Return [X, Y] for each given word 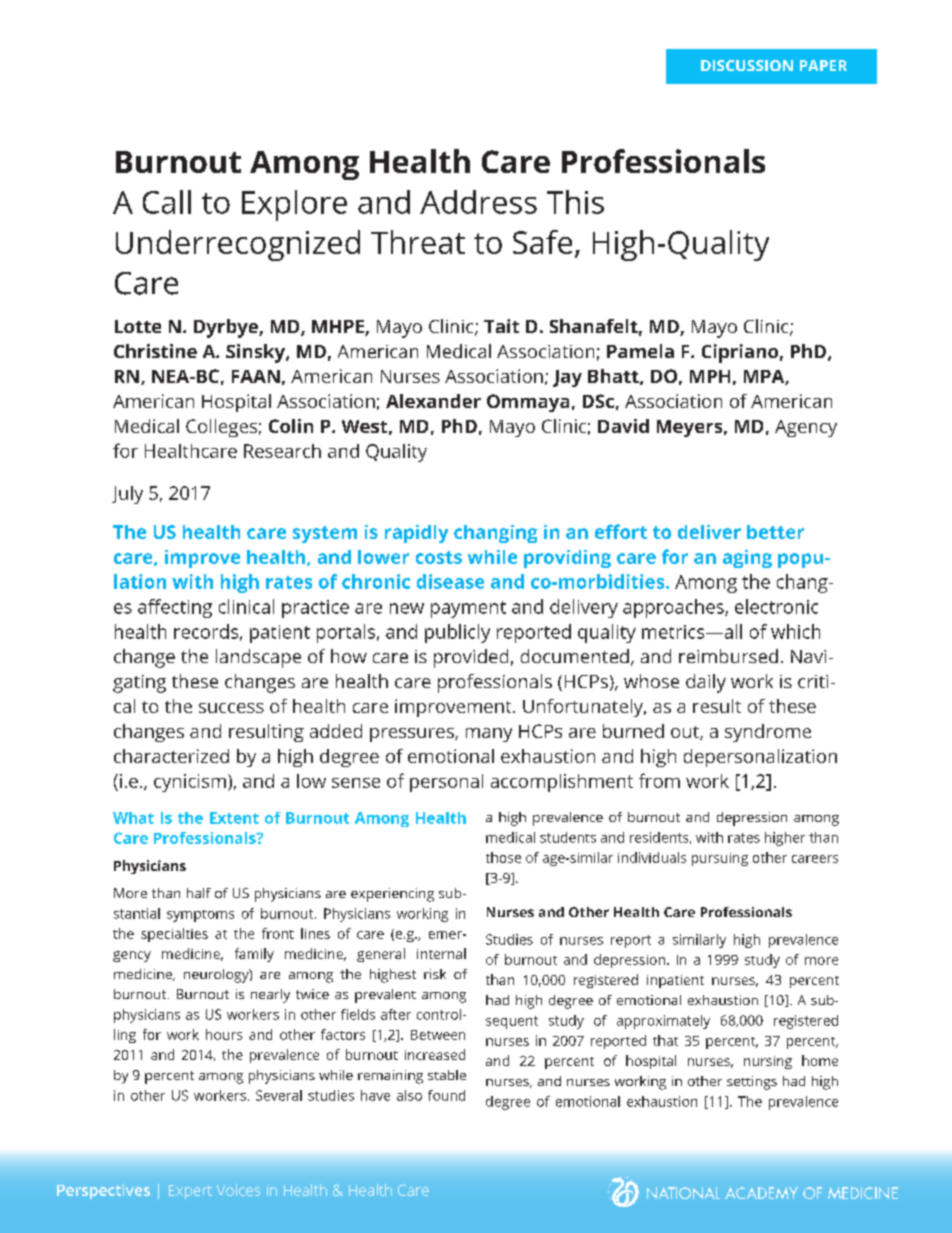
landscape [258, 658]
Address [478, 202]
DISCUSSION [747, 65]
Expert [190, 1192]
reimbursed [728, 656]
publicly [457, 633]
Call [167, 202]
